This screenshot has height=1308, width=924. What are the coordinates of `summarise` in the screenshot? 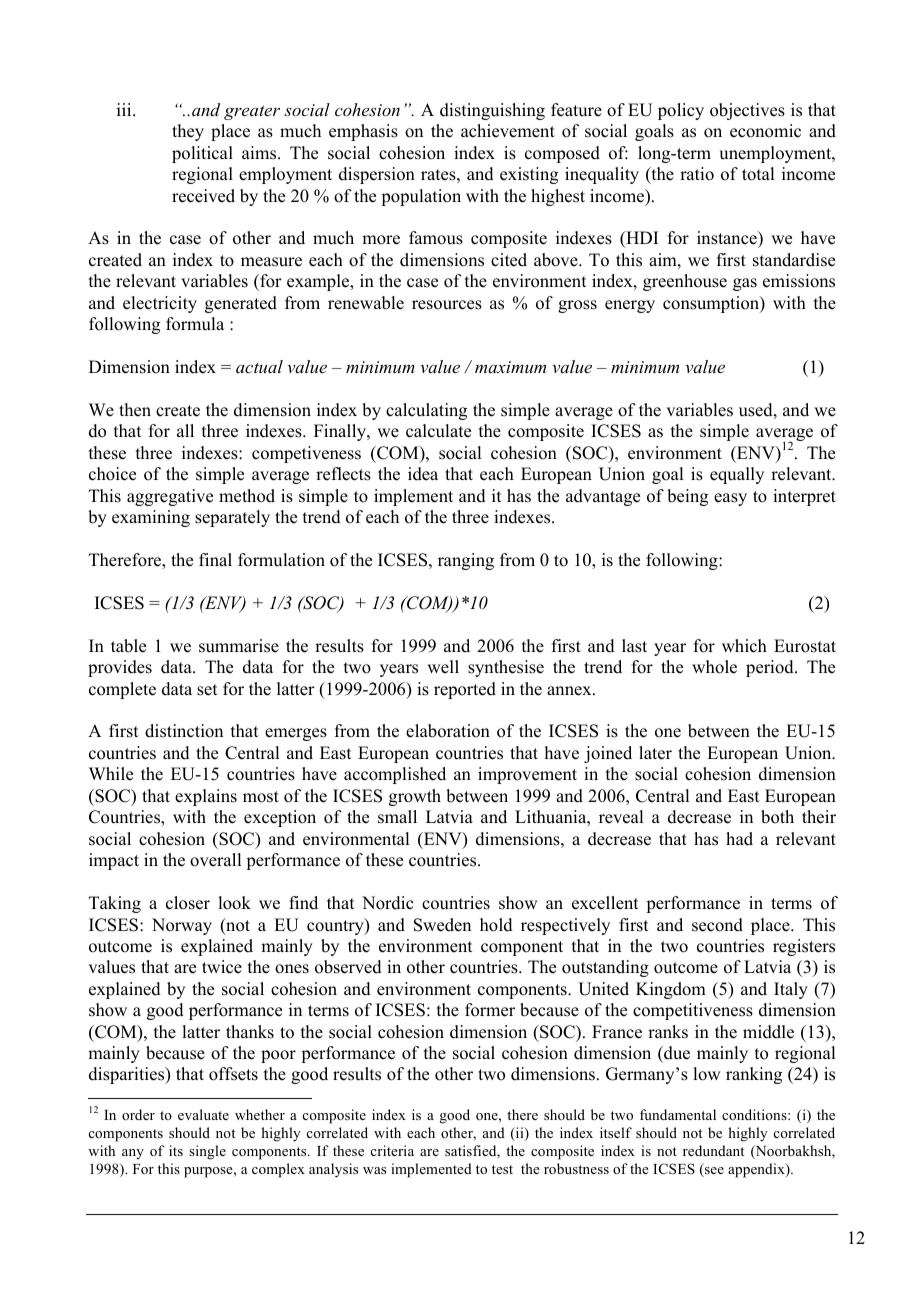 It's located at (239, 646).
